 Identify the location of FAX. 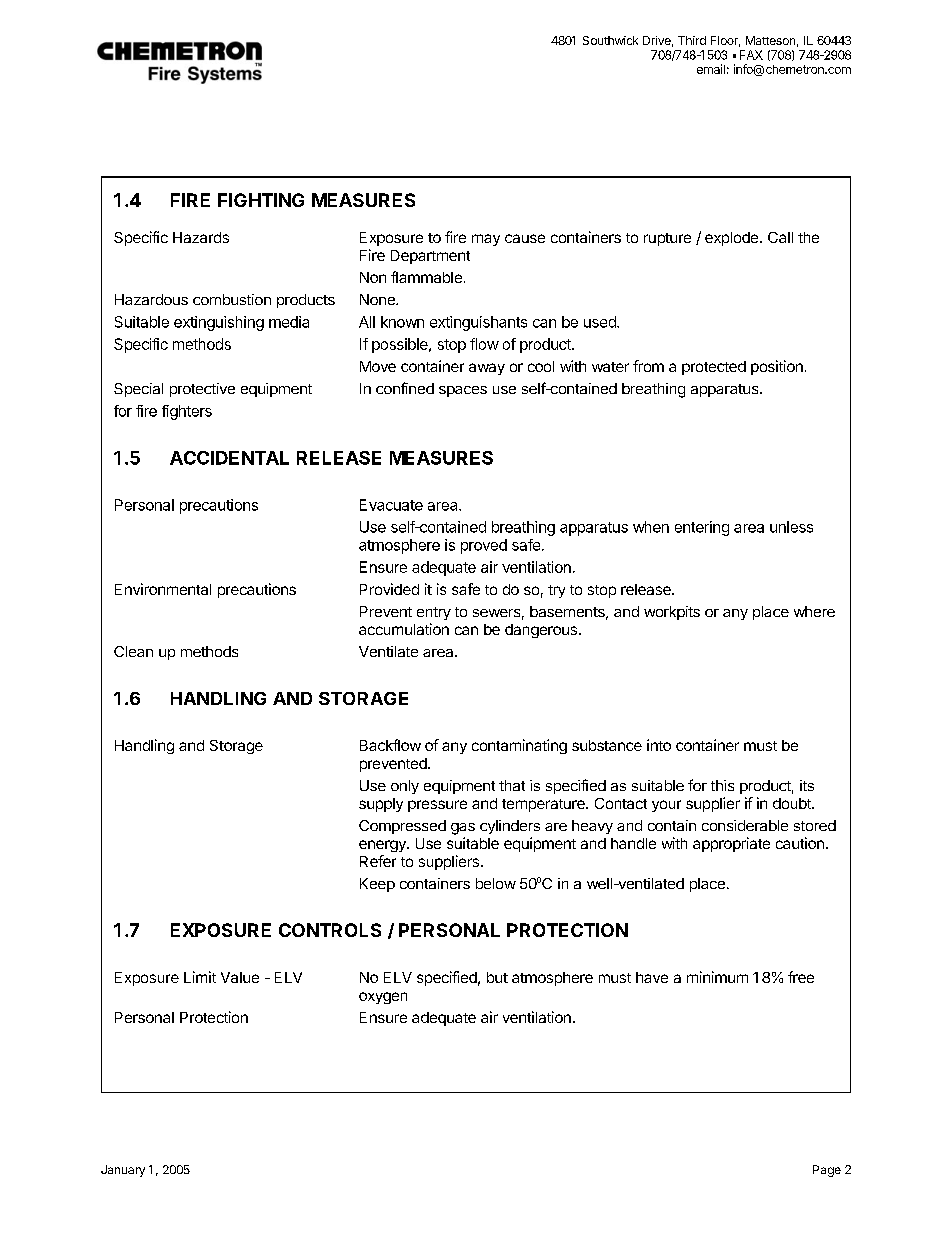
(751, 55).
